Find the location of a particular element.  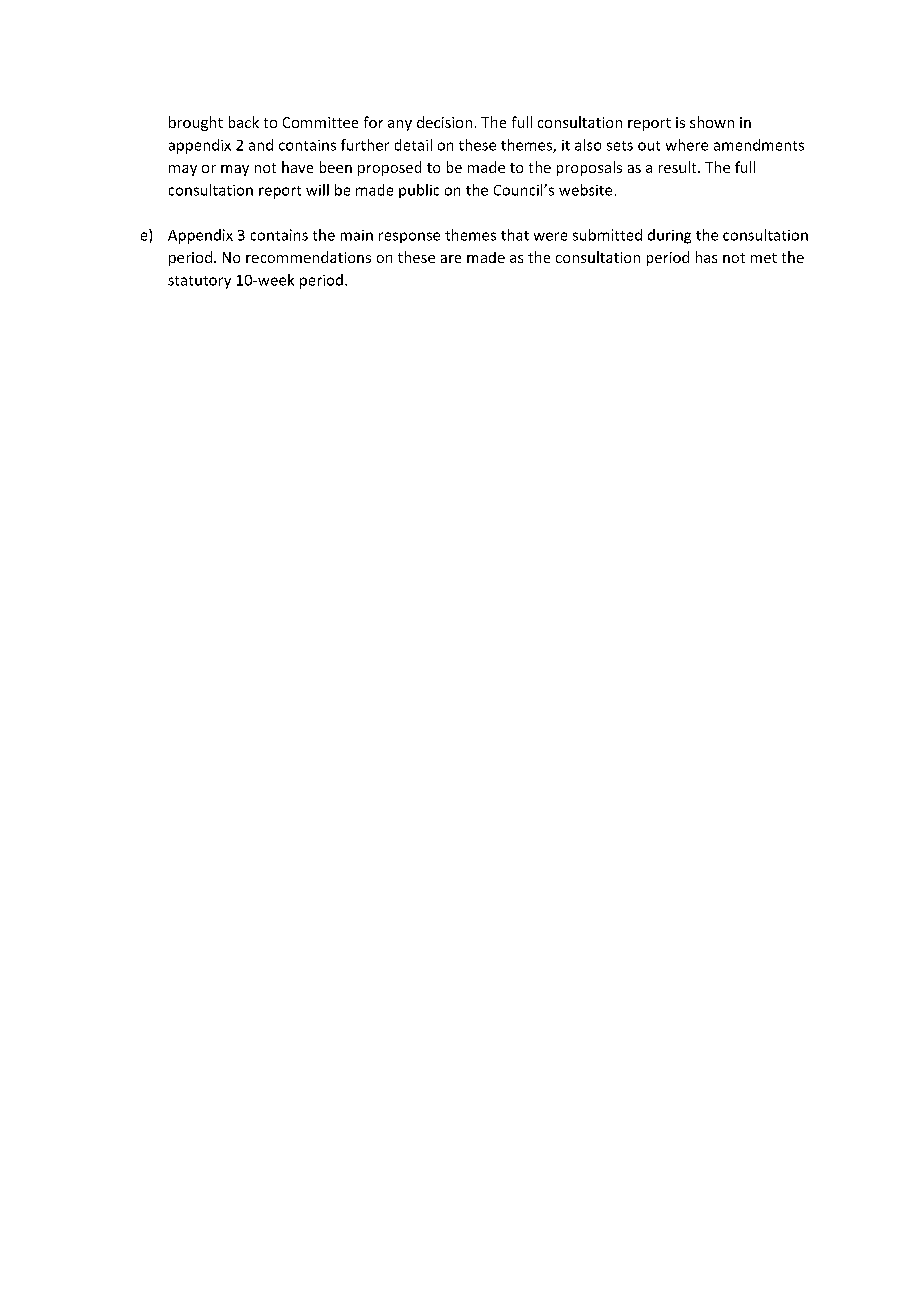

are is located at coordinates (451, 259).
